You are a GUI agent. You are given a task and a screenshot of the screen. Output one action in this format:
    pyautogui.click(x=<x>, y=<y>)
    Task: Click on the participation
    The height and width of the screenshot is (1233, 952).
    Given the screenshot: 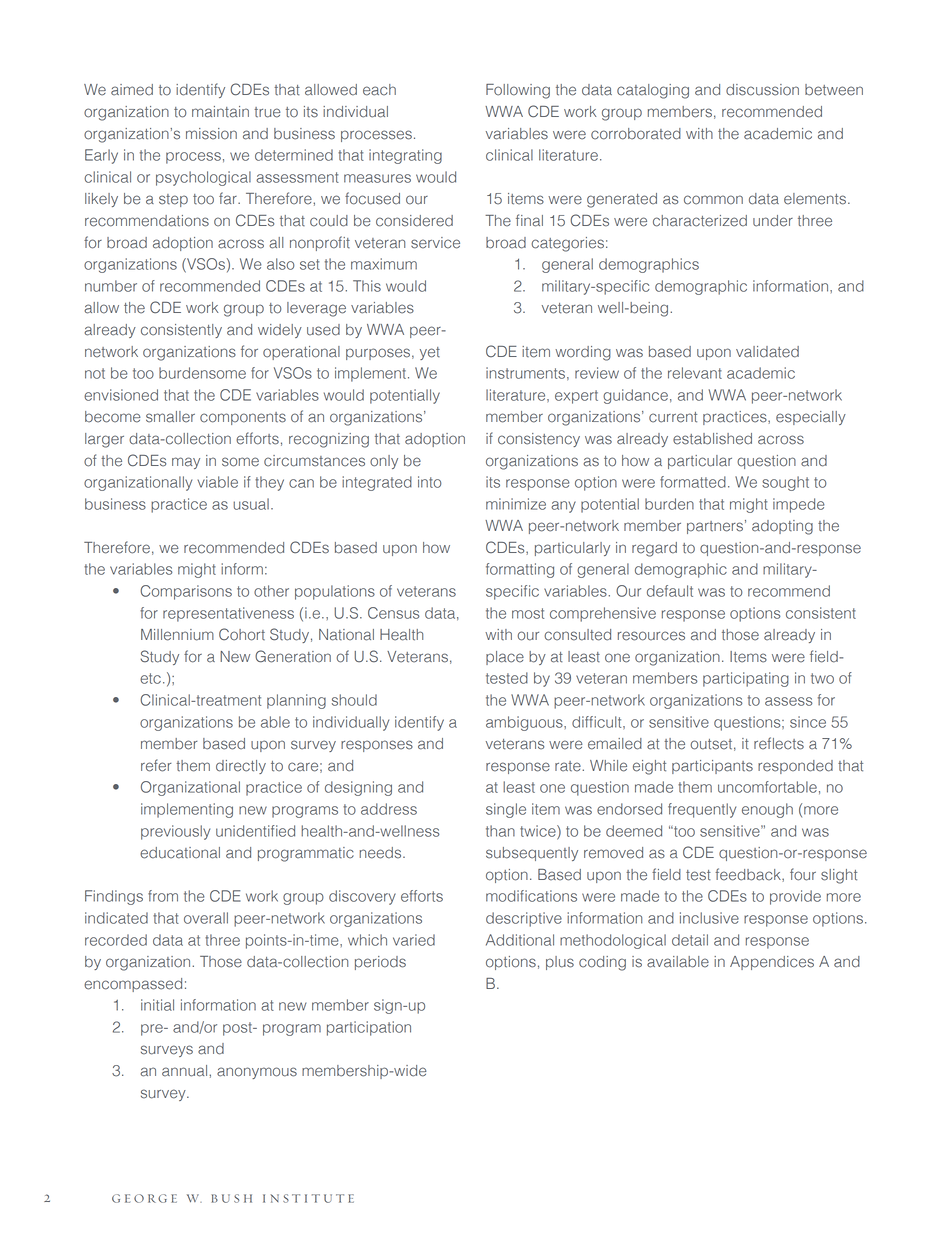 What is the action you would take?
    pyautogui.click(x=369, y=1028)
